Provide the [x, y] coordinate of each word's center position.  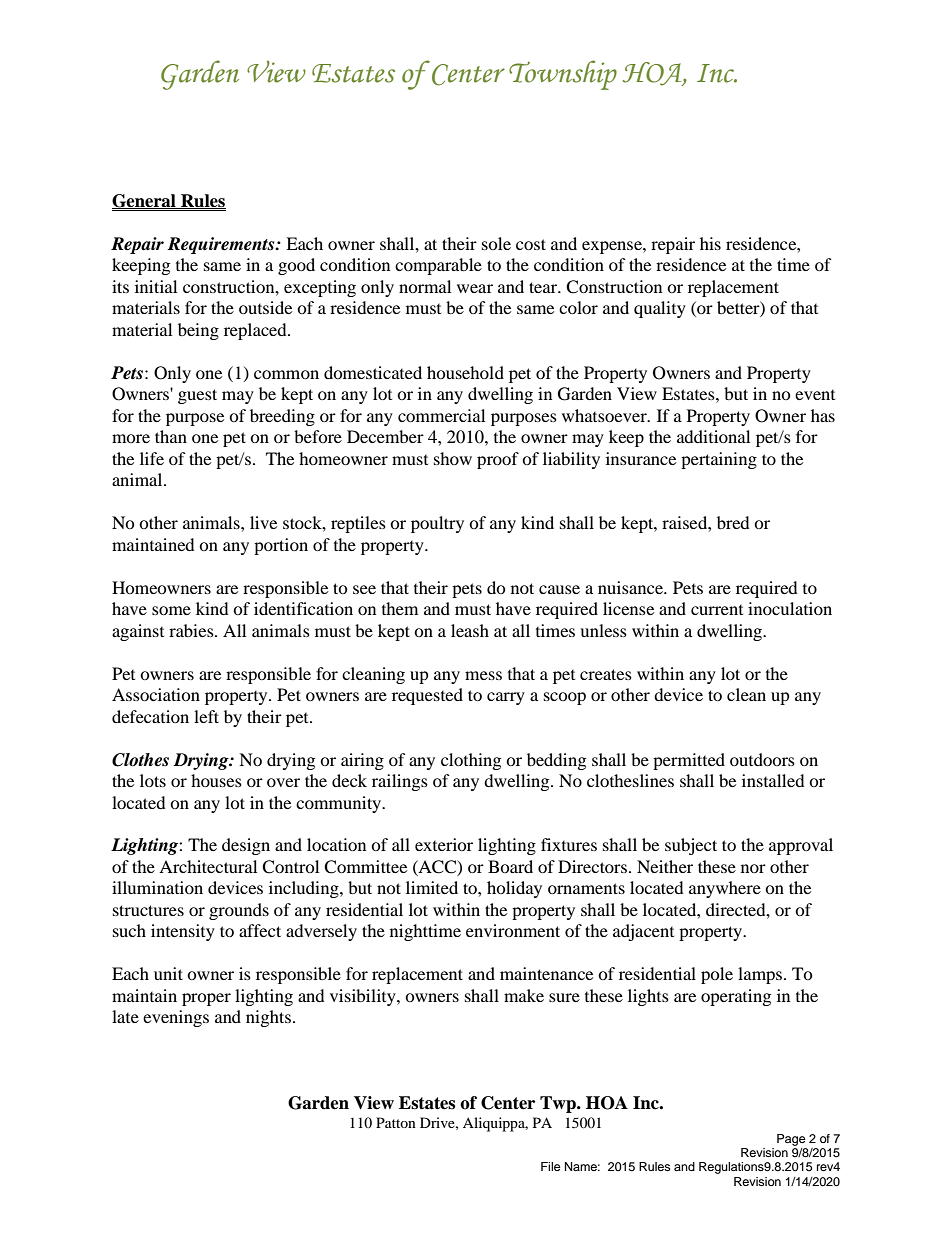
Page [791, 1140]
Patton [396, 1122]
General [145, 201]
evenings [176, 1018]
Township [563, 75]
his [710, 243]
